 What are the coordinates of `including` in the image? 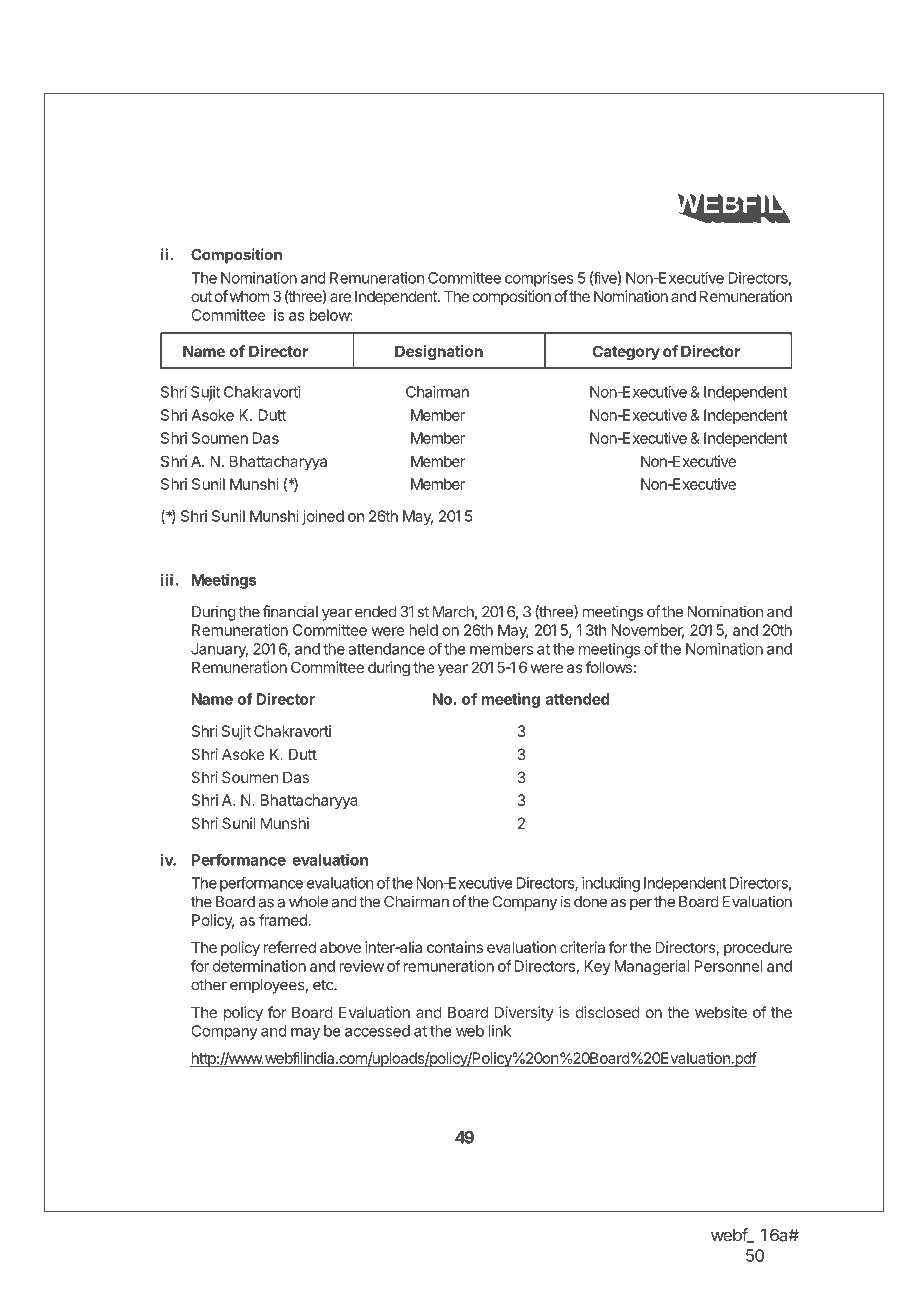 It's located at (611, 884).
